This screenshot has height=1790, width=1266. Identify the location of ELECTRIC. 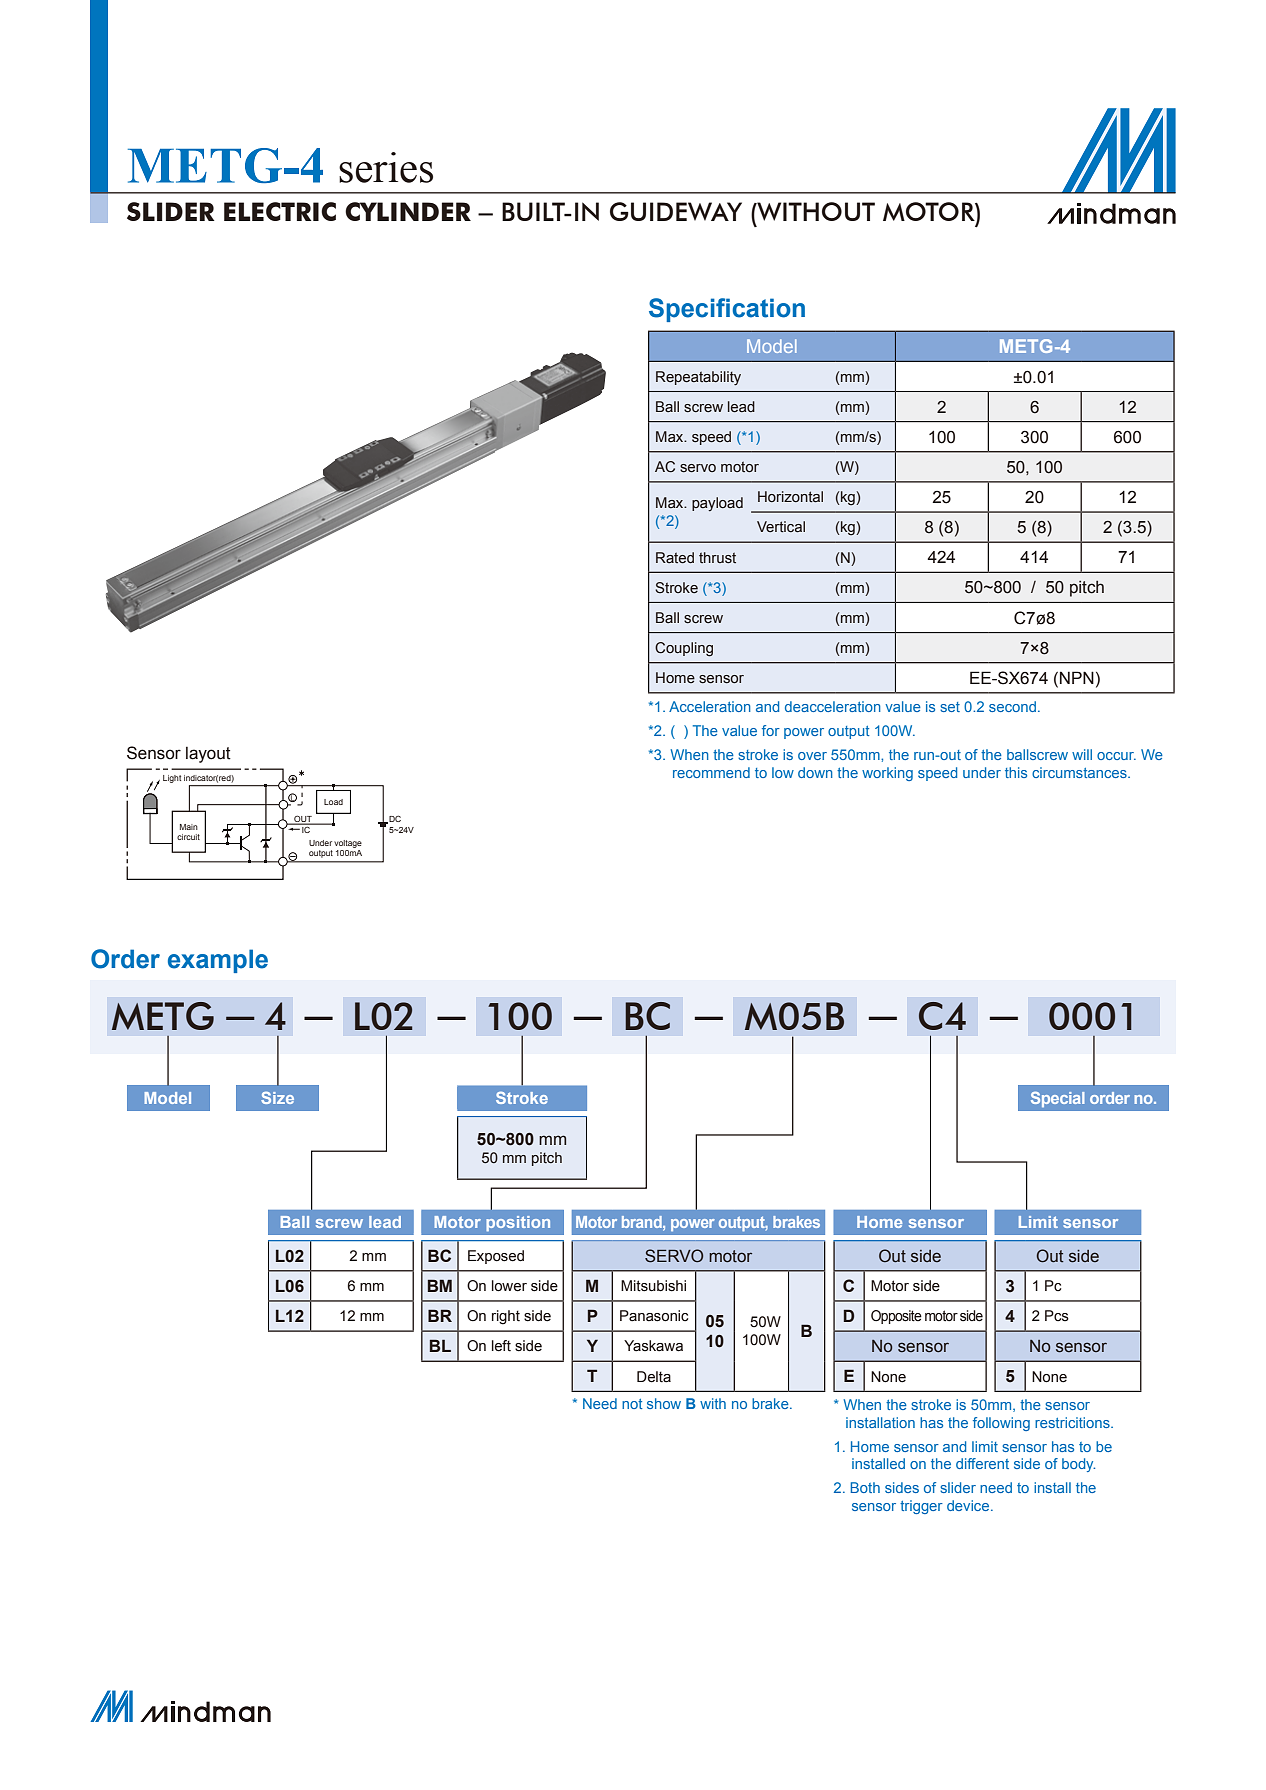
(280, 211).
